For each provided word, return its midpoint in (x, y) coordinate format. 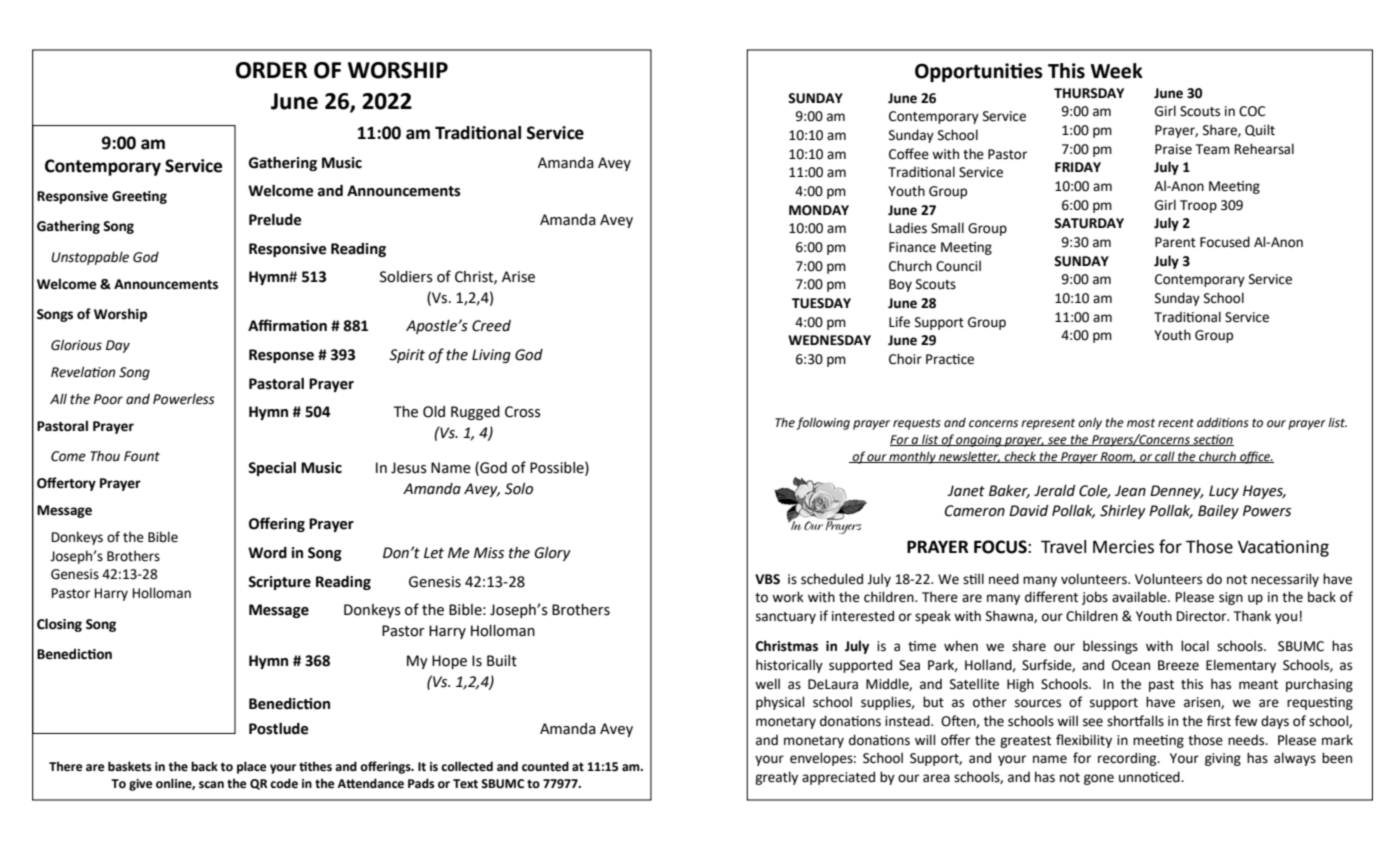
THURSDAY (1089, 93)
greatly (776, 778)
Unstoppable (90, 258)
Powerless (184, 399)
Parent (1175, 242)
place (252, 767)
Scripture (279, 583)
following (823, 423)
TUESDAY (821, 303)
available (1140, 597)
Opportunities (979, 72)
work (788, 597)
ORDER (271, 70)
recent (1176, 423)
